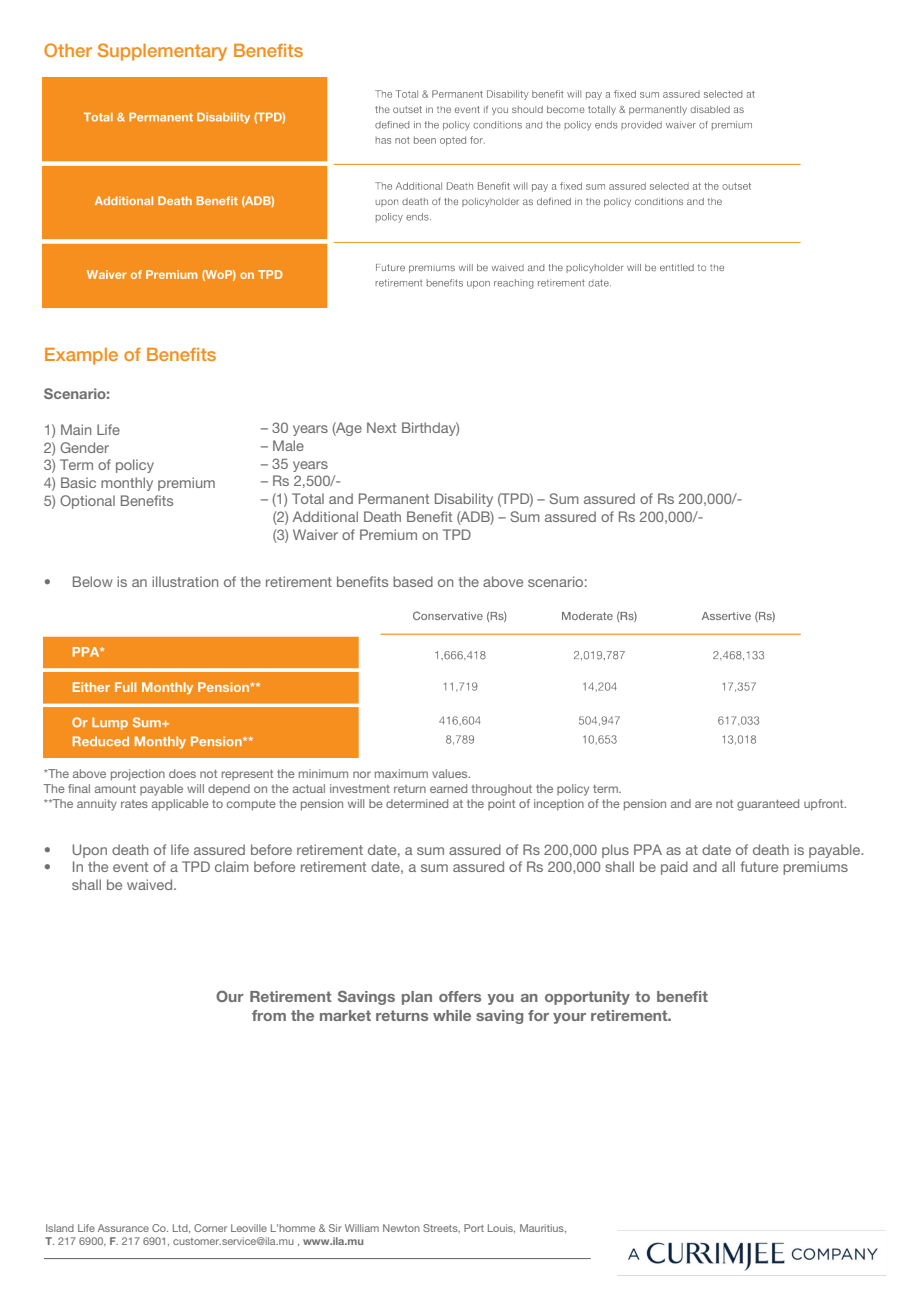  Describe the element at coordinates (123, 1228) in the screenshot. I see `Assurance` at that location.
